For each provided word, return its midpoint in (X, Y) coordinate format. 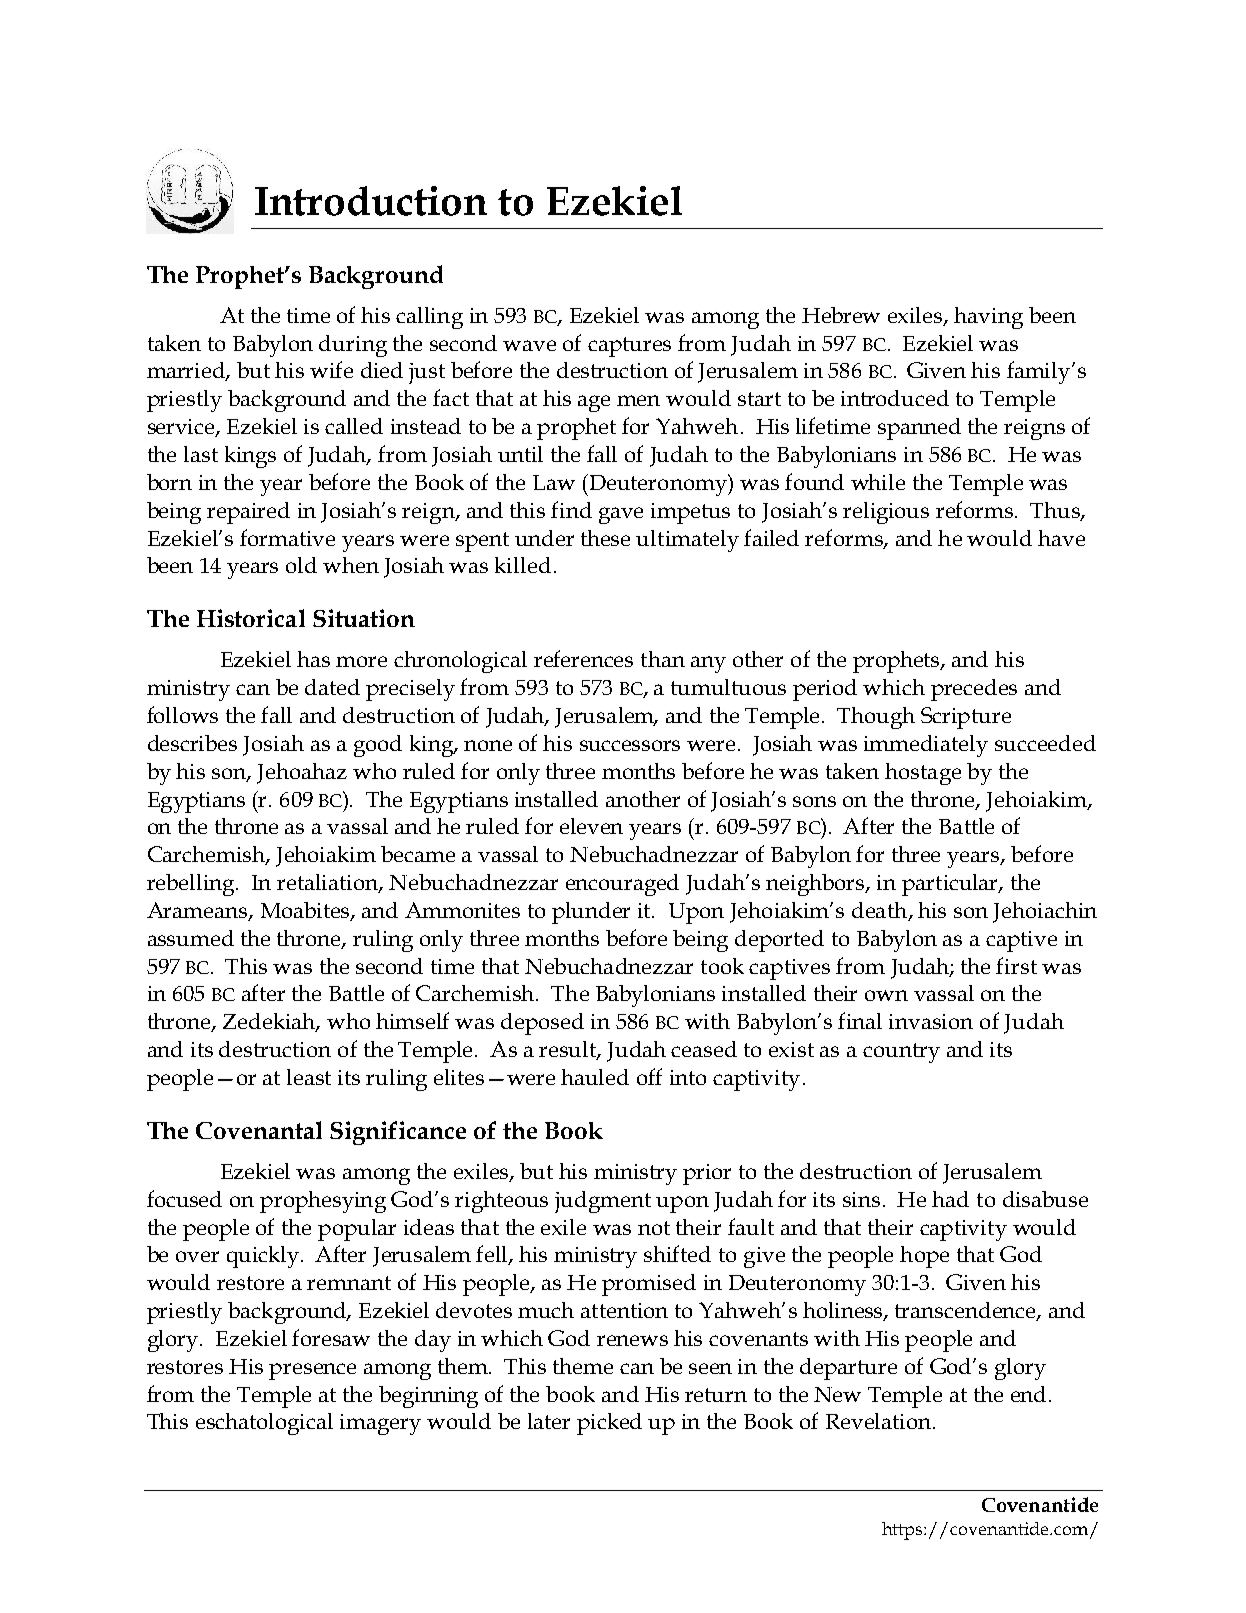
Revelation (878, 1421)
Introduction (371, 201)
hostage (923, 774)
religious (886, 513)
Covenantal (259, 1130)
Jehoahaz (302, 773)
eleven (591, 826)
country (901, 1053)
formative (287, 537)
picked (609, 1424)
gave (621, 515)
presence (312, 1371)
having (988, 318)
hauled (595, 1077)
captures (629, 347)
